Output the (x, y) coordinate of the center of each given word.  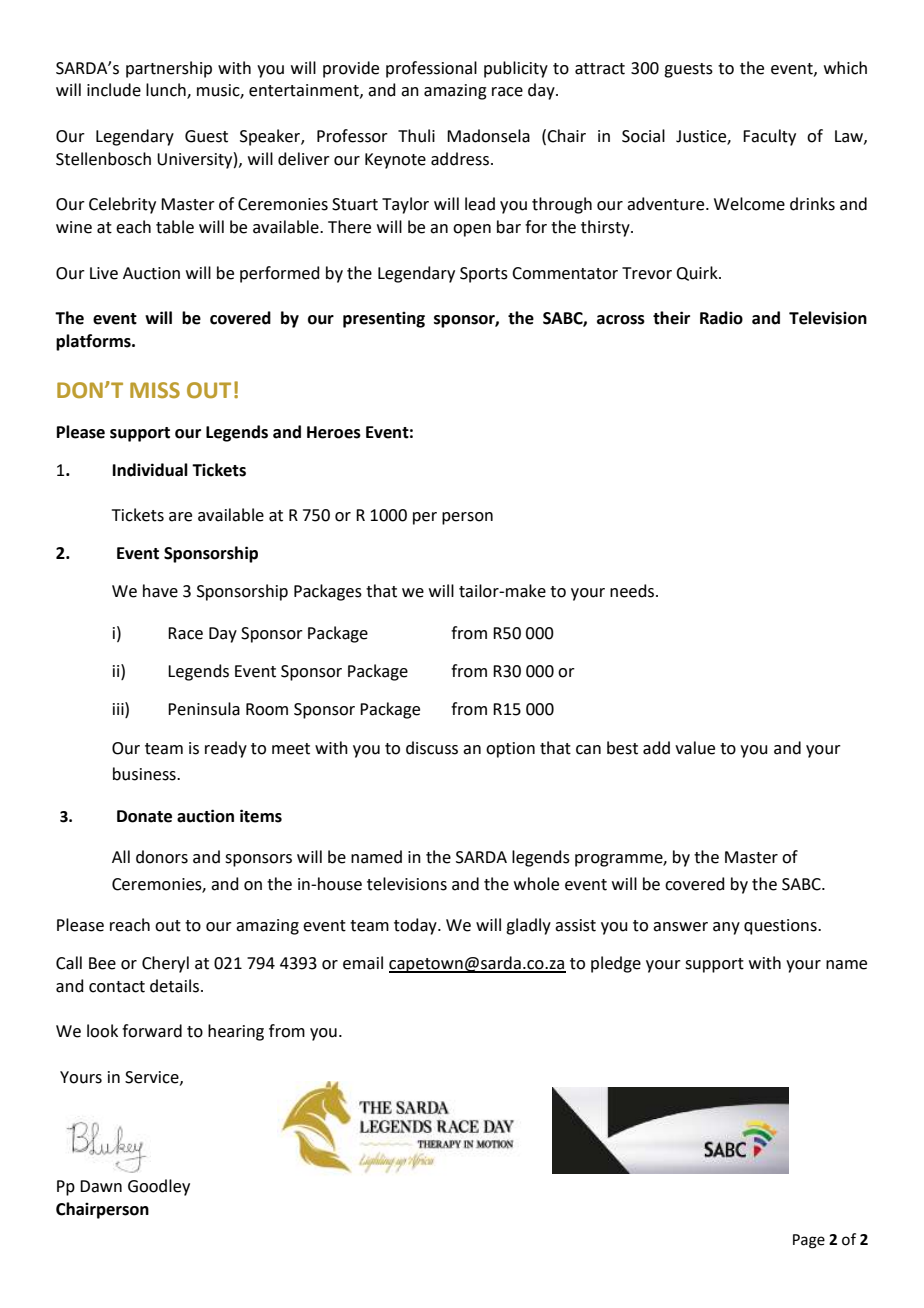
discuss (432, 748)
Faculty (769, 137)
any (726, 928)
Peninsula (204, 709)
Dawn (101, 1186)
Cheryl (165, 964)
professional (431, 69)
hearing (236, 1032)
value (695, 748)
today (416, 926)
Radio (721, 318)
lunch (167, 91)
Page (809, 1241)
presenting (384, 320)
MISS (155, 390)
